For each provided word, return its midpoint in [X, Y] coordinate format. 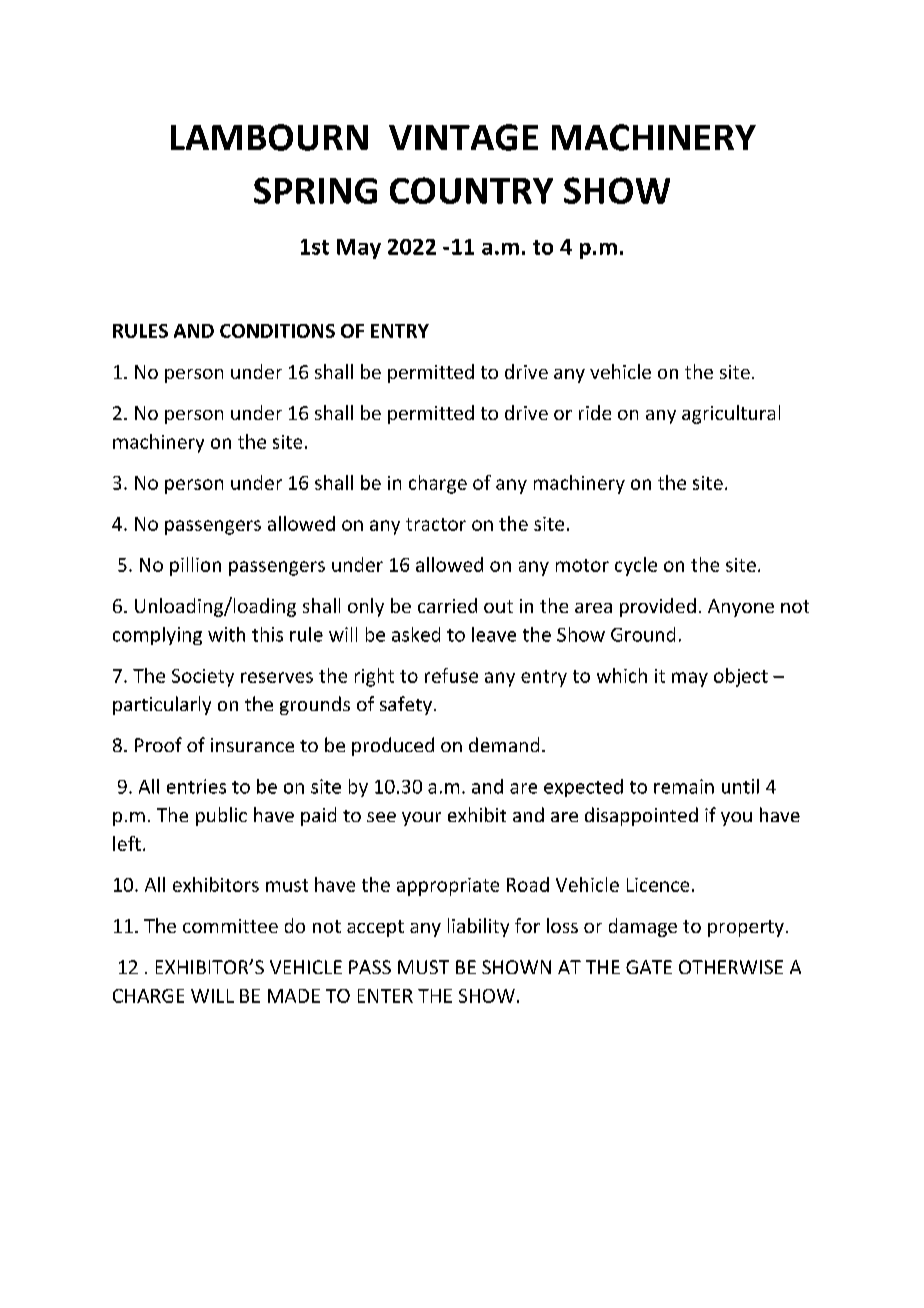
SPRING [315, 190]
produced [393, 746]
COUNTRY [471, 190]
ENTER [385, 996]
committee [230, 926]
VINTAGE [463, 137]
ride [595, 412]
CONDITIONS [277, 331]
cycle [636, 566]
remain [684, 786]
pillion [195, 566]
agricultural [731, 414]
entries [196, 786]
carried [447, 605]
